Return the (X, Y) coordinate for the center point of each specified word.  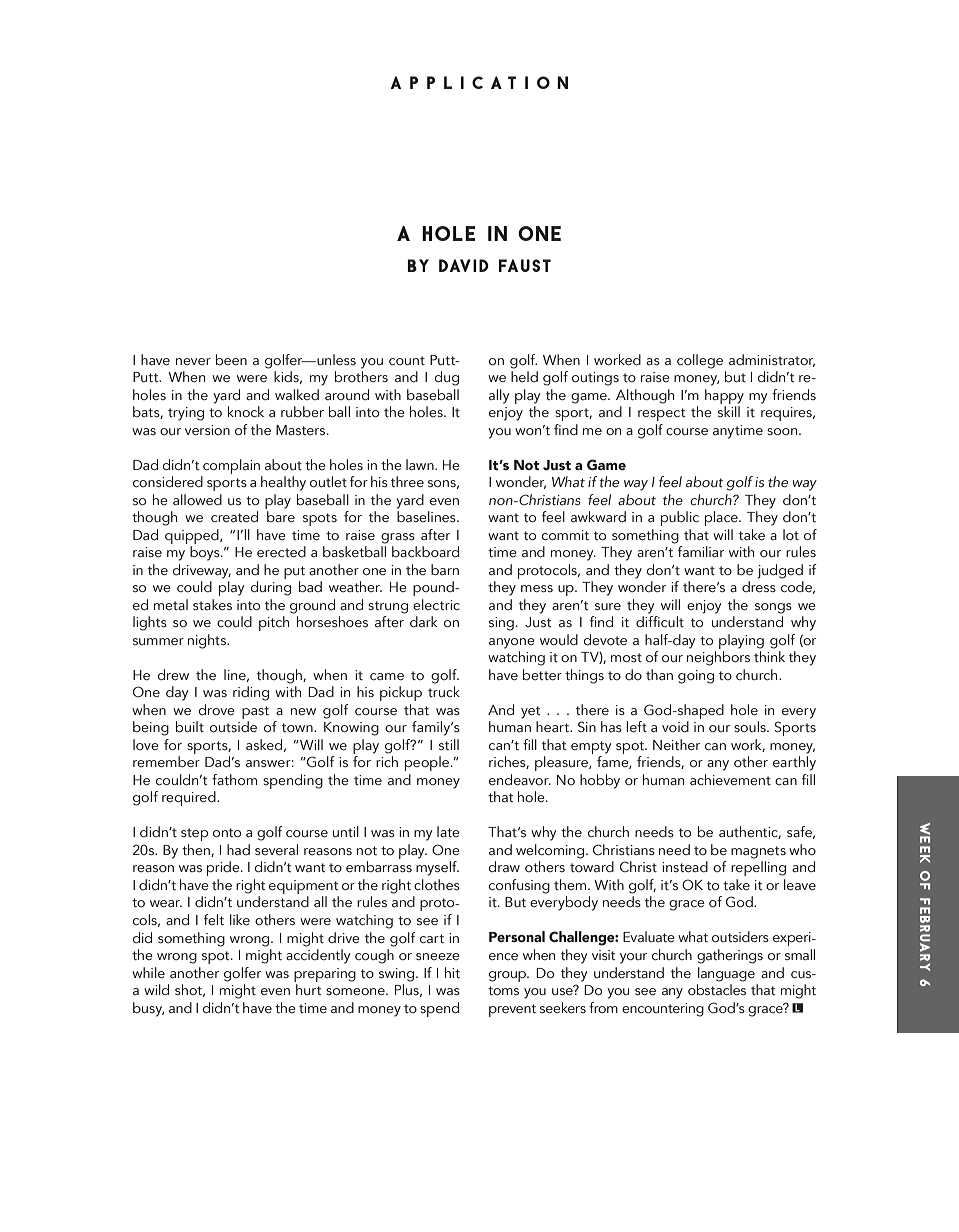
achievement (730, 779)
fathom (234, 780)
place (722, 518)
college (700, 361)
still (449, 744)
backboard (425, 551)
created (234, 516)
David (464, 265)
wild (156, 989)
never (193, 361)
